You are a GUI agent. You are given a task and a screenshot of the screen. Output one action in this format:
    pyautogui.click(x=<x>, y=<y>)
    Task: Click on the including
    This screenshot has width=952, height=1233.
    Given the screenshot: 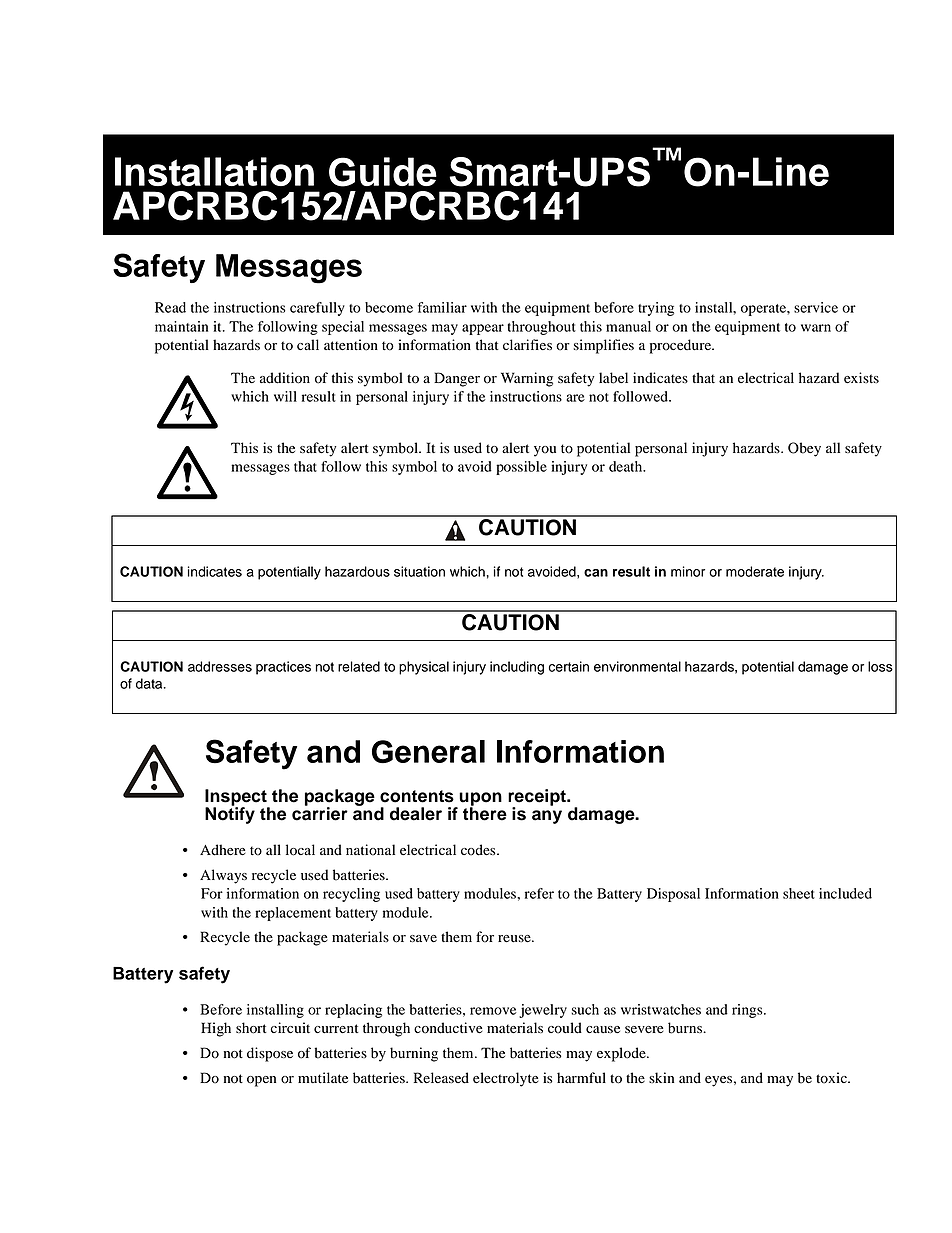 What is the action you would take?
    pyautogui.click(x=517, y=668)
